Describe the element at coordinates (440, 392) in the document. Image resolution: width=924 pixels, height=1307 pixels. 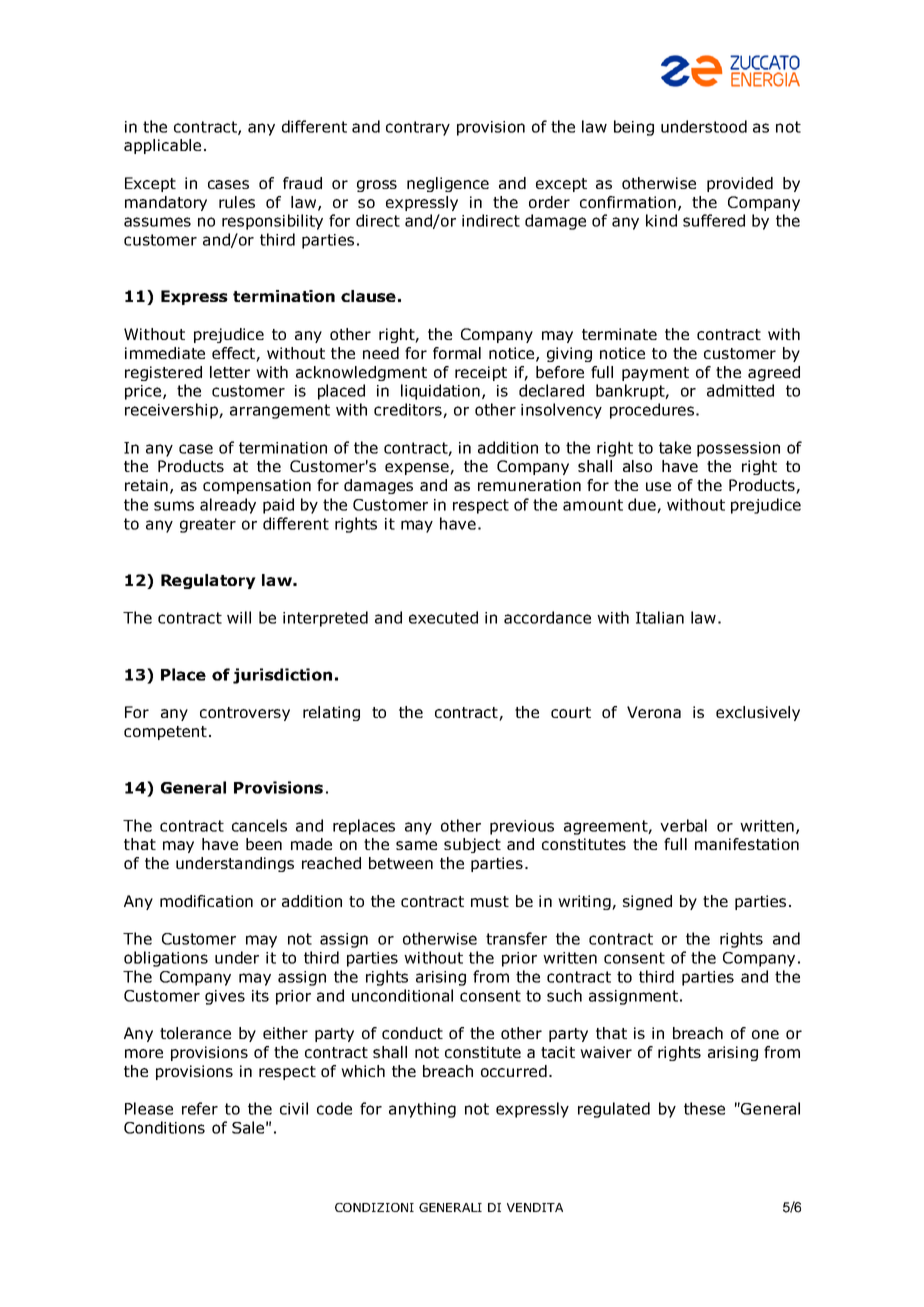
I see `liquidation` at that location.
